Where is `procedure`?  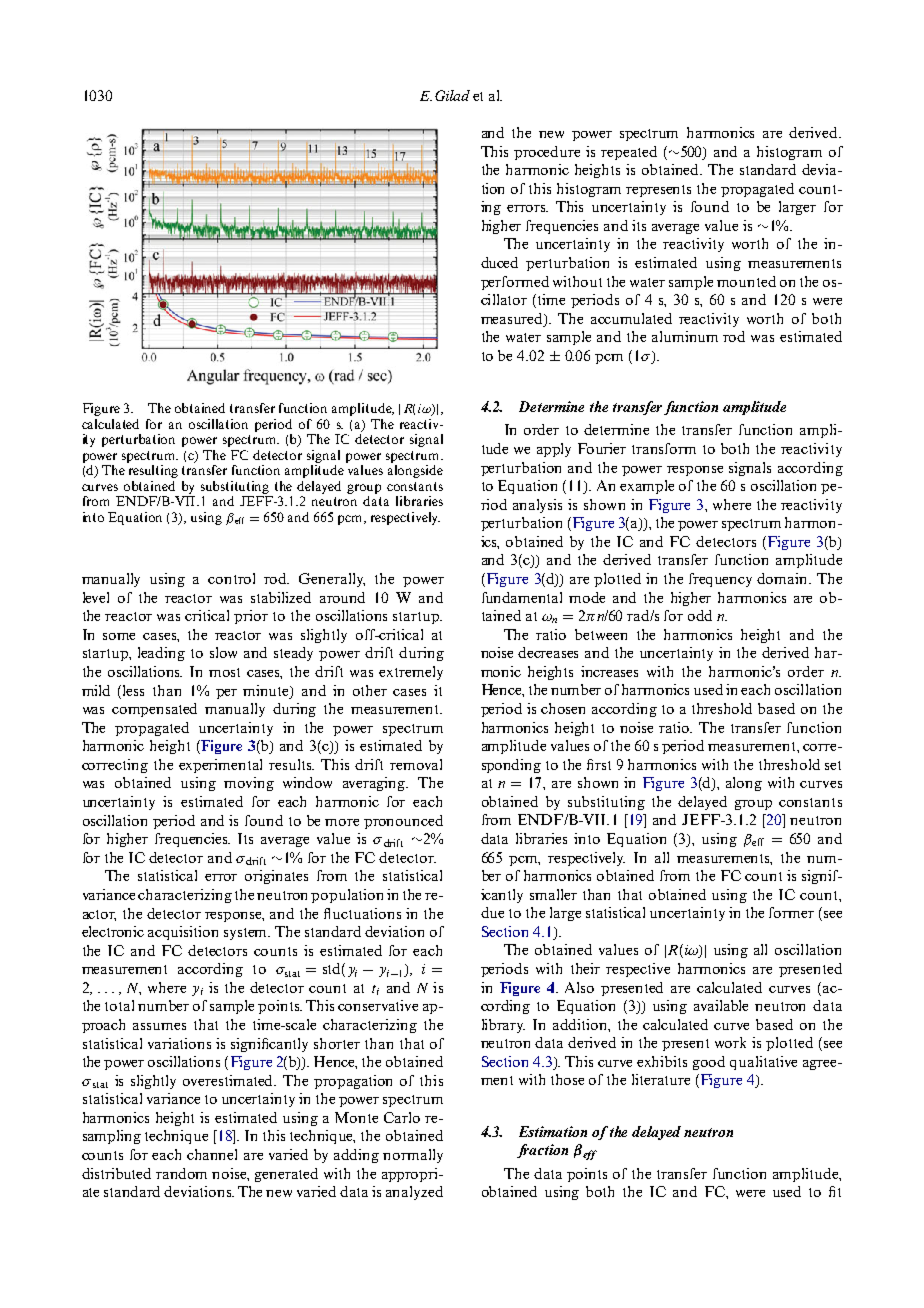 procedure is located at coordinates (547, 153).
